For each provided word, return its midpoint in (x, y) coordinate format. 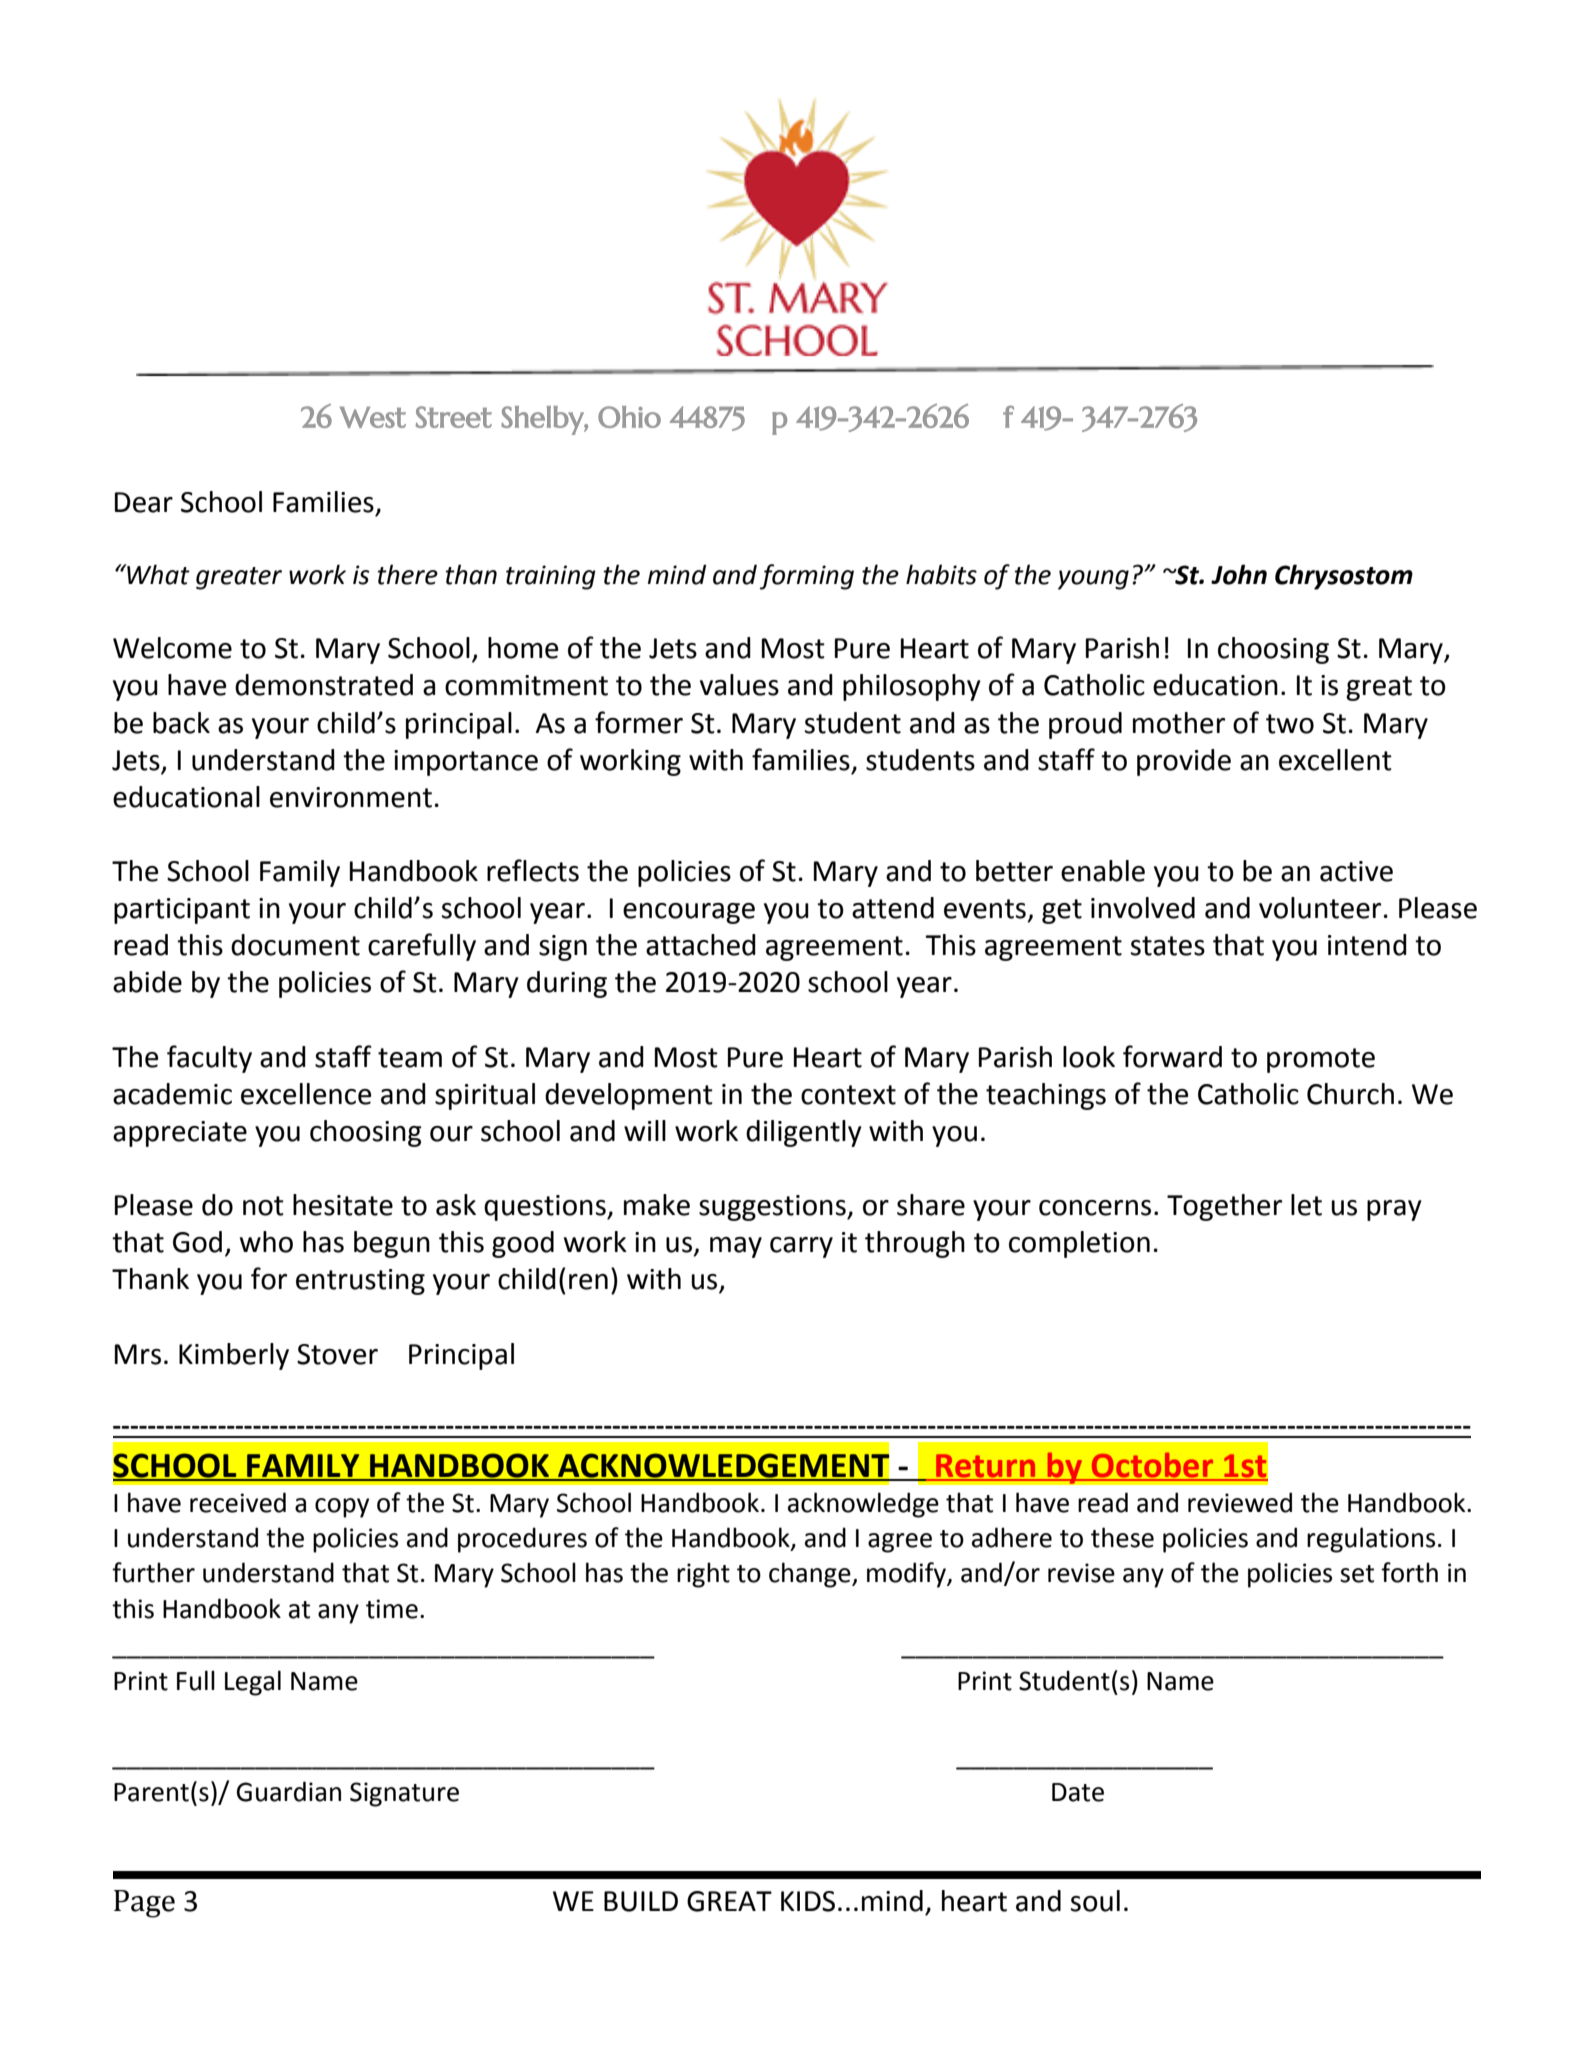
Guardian (289, 1791)
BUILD (641, 1901)
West (372, 417)
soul (1095, 1901)
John (1239, 574)
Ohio (629, 417)
